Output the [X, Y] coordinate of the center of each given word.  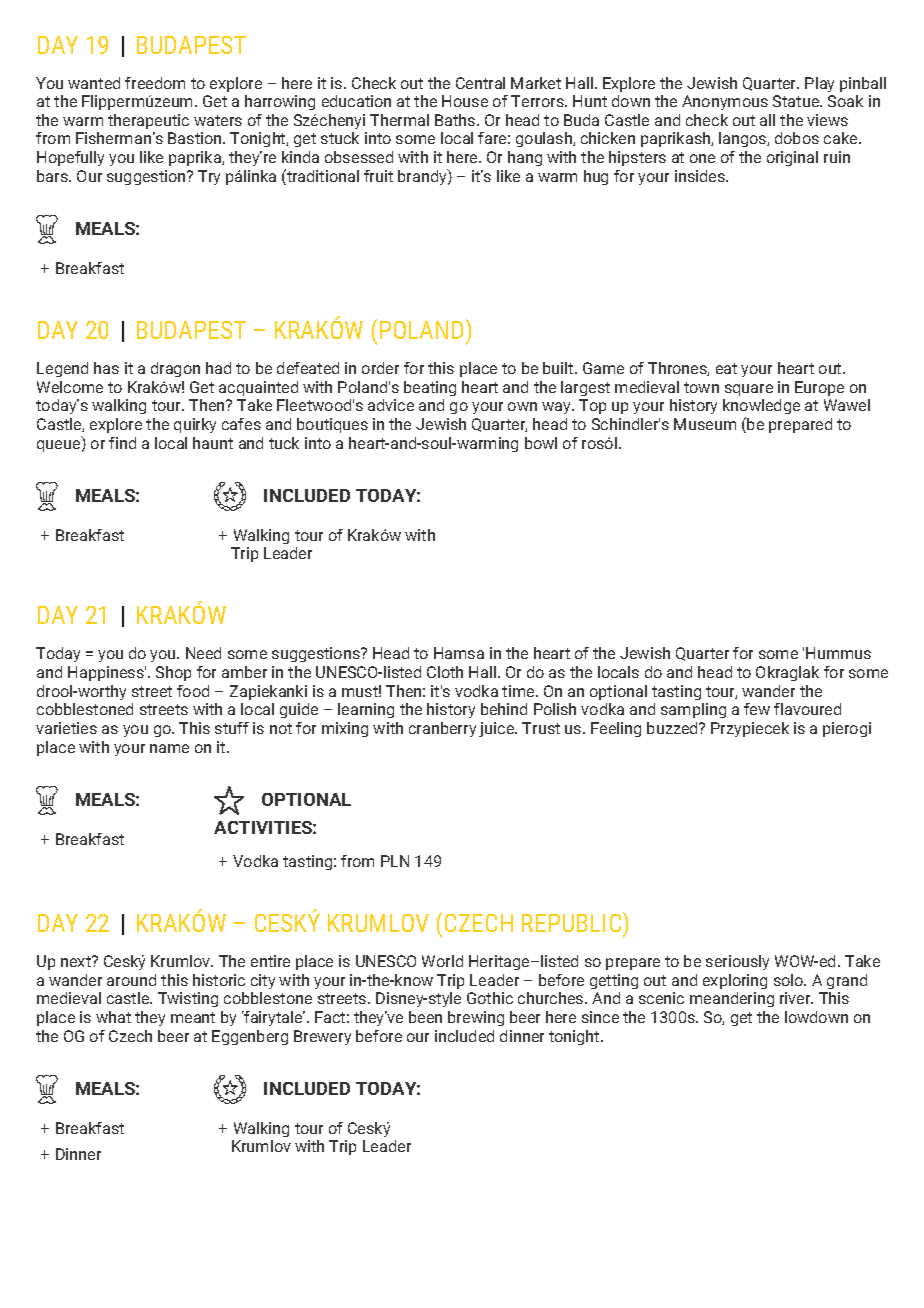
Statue [797, 101]
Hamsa [459, 653]
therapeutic [148, 121]
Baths [455, 120]
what [113, 1017]
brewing [476, 1018]
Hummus [838, 653]
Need [203, 653]
